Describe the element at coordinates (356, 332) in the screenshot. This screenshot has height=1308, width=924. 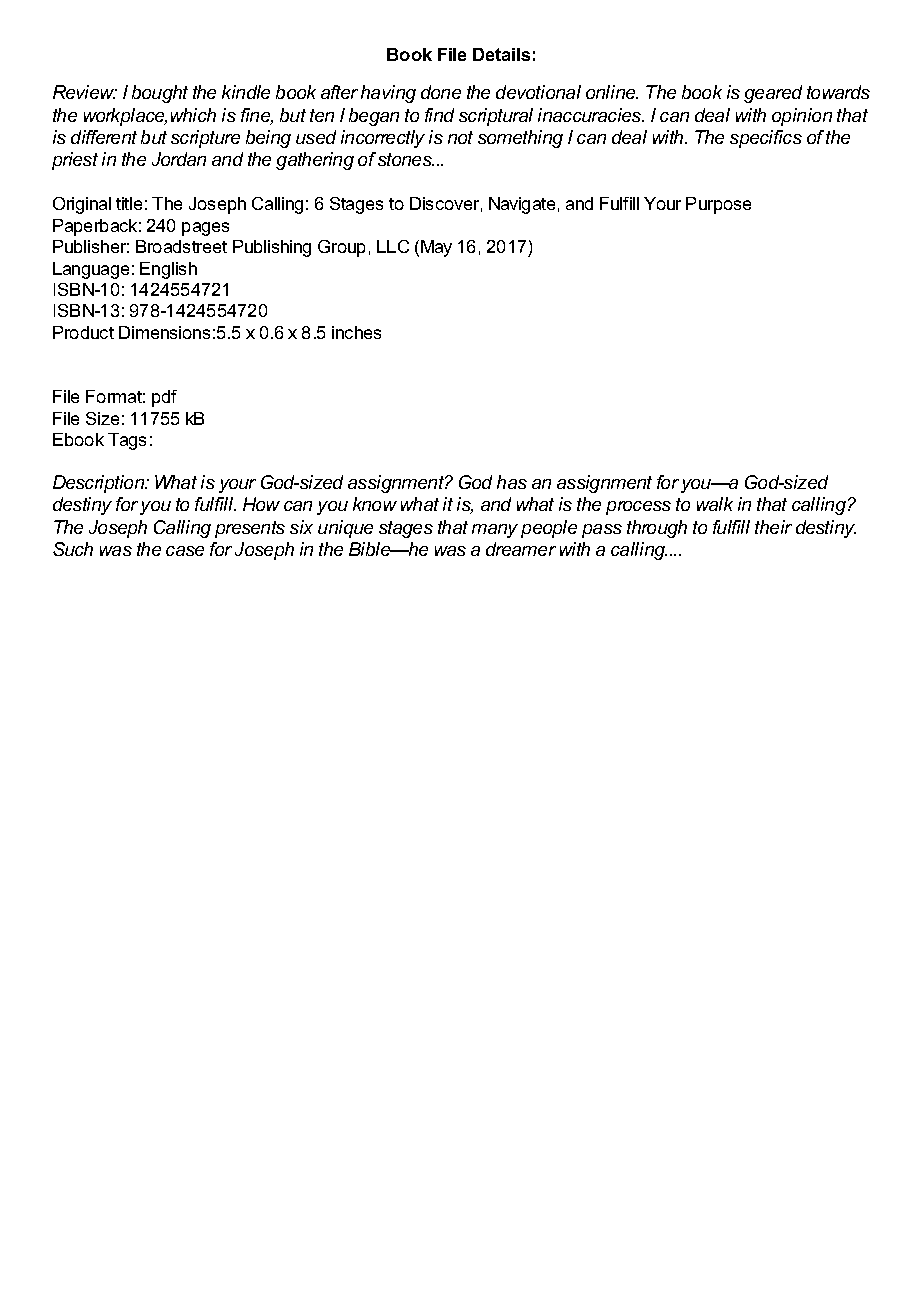
I see `inches` at that location.
